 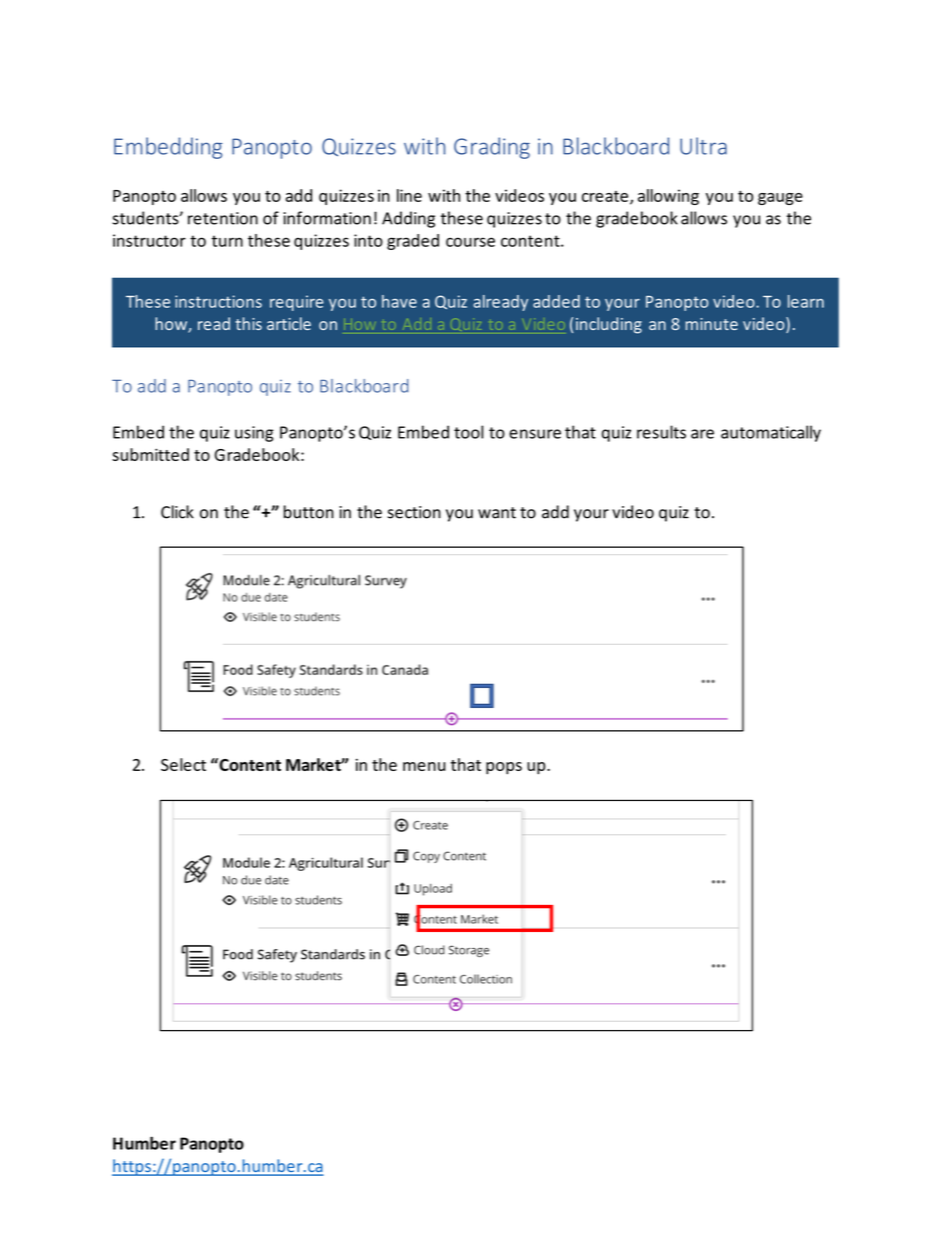 I want to click on using, so click(x=254, y=434).
